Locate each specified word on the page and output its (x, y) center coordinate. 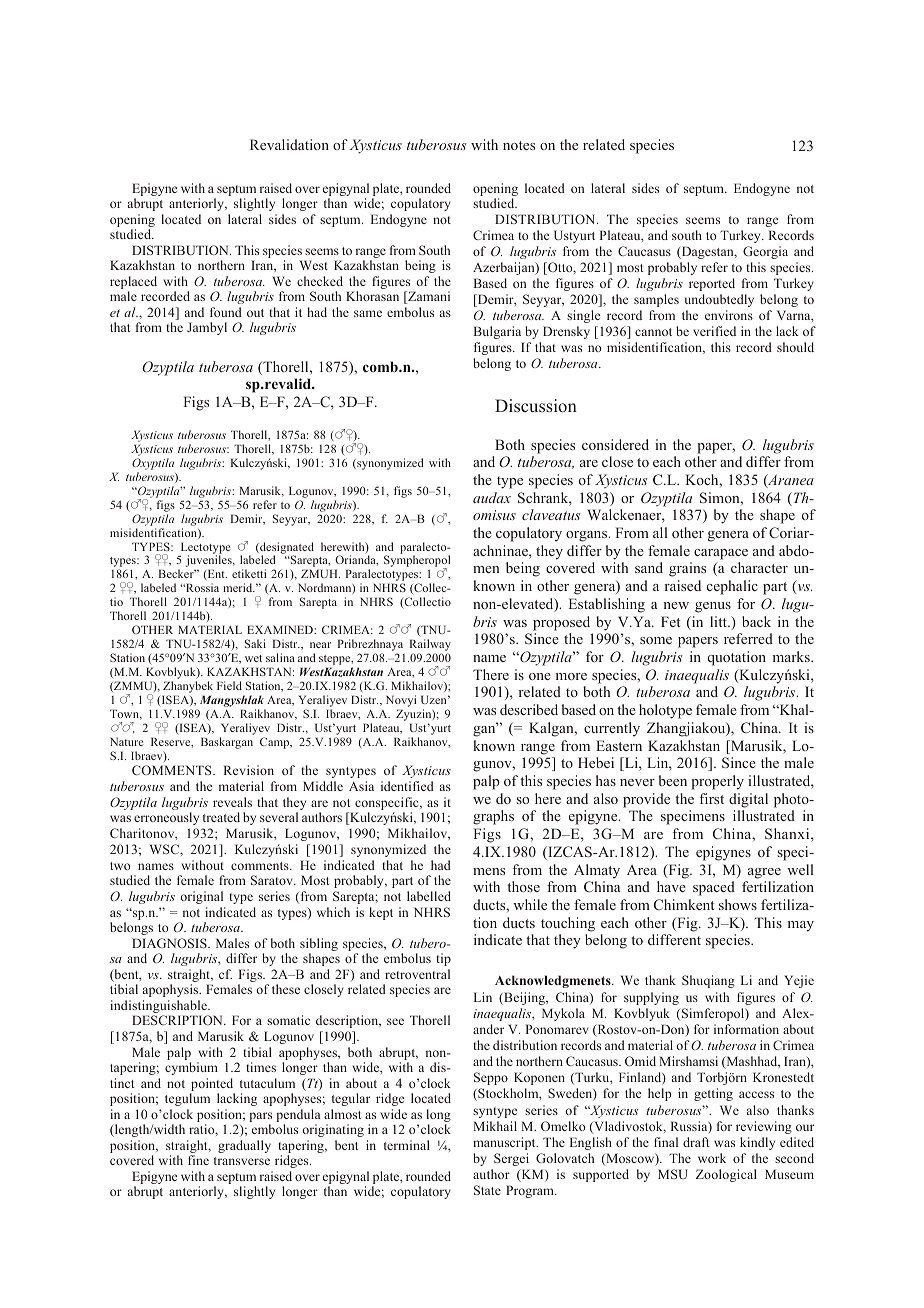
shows (738, 904)
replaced (133, 284)
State (487, 1190)
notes (519, 145)
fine (198, 1160)
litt (719, 621)
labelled (429, 896)
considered (615, 444)
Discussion (536, 406)
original (201, 897)
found (226, 312)
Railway (430, 646)
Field (229, 685)
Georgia (765, 252)
